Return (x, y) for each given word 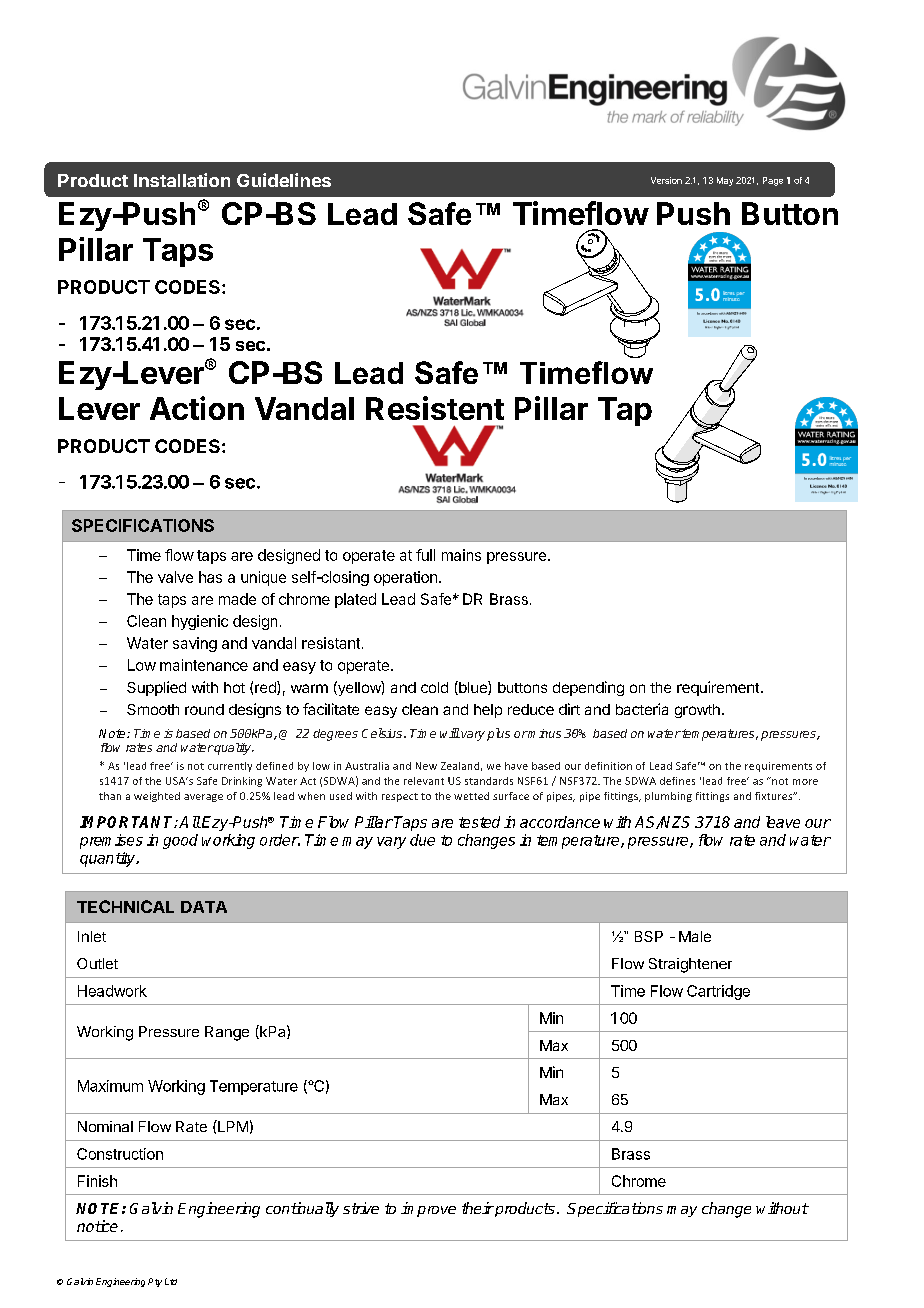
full (425, 555)
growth (697, 711)
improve (428, 1209)
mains (461, 555)
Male (695, 936)
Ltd (171, 1281)
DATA (204, 907)
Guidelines (284, 180)
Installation (182, 180)
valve (175, 577)
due (422, 840)
